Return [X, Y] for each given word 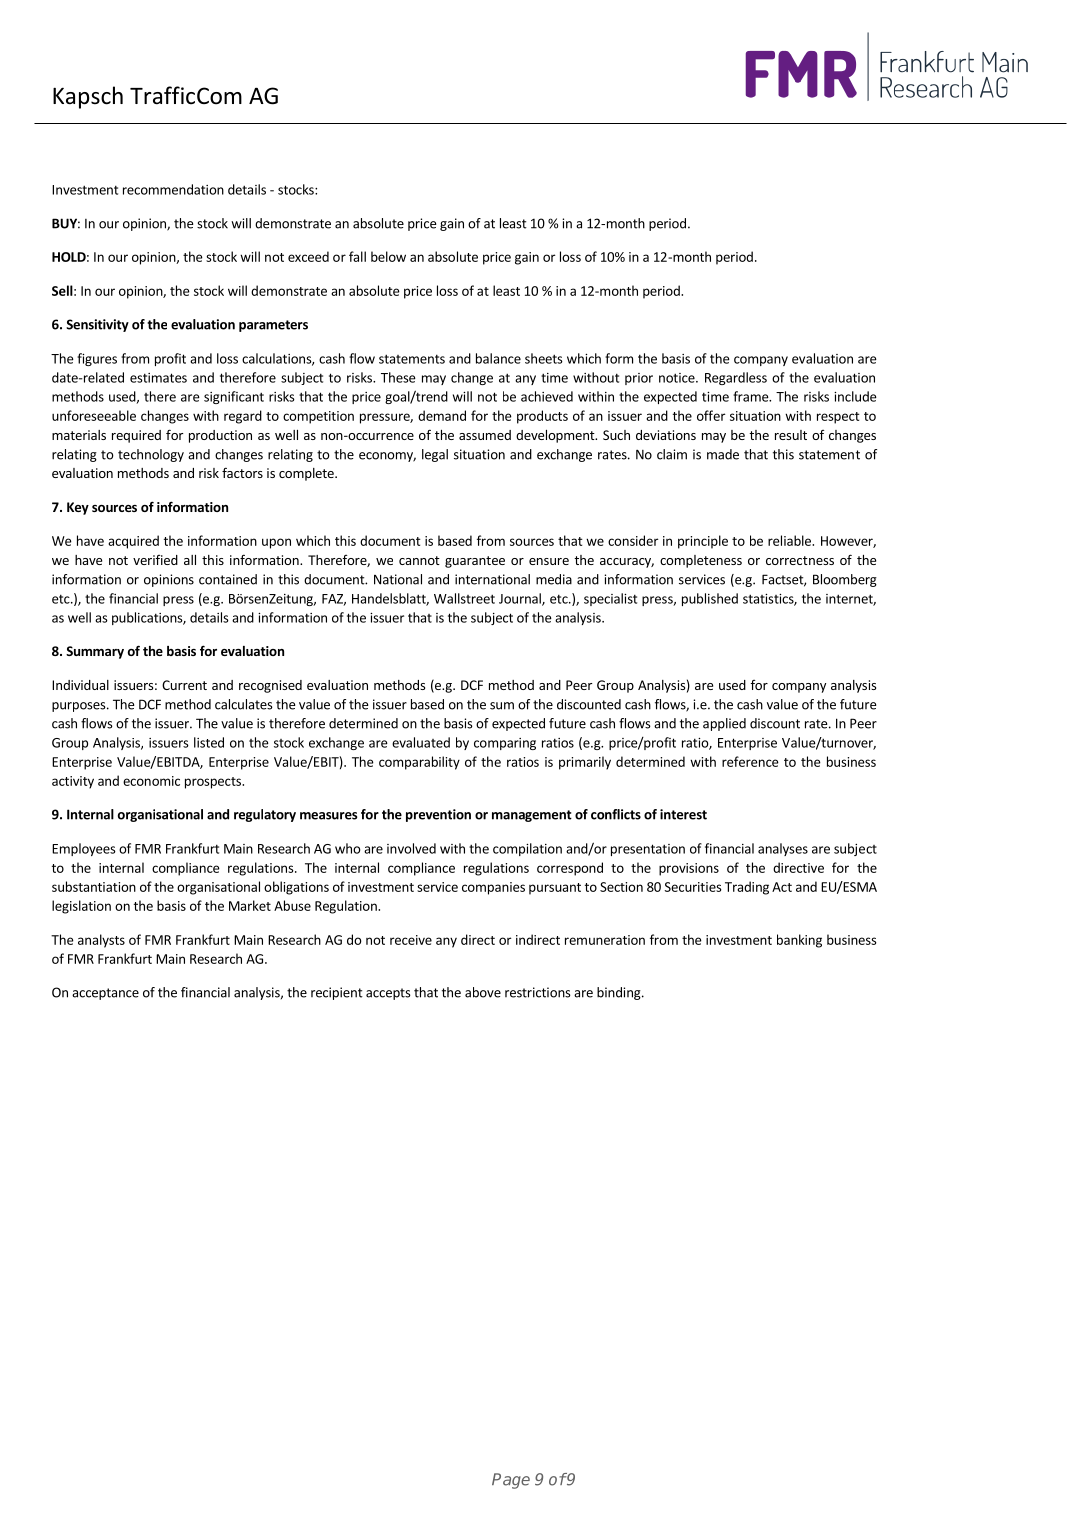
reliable [790, 540]
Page [511, 1481]
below [388, 256]
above [483, 992]
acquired [133, 542]
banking [799, 941]
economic [151, 781]
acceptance [105, 994]
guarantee [475, 562]
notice [678, 378]
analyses [783, 849]
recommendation [173, 189]
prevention [438, 815]
